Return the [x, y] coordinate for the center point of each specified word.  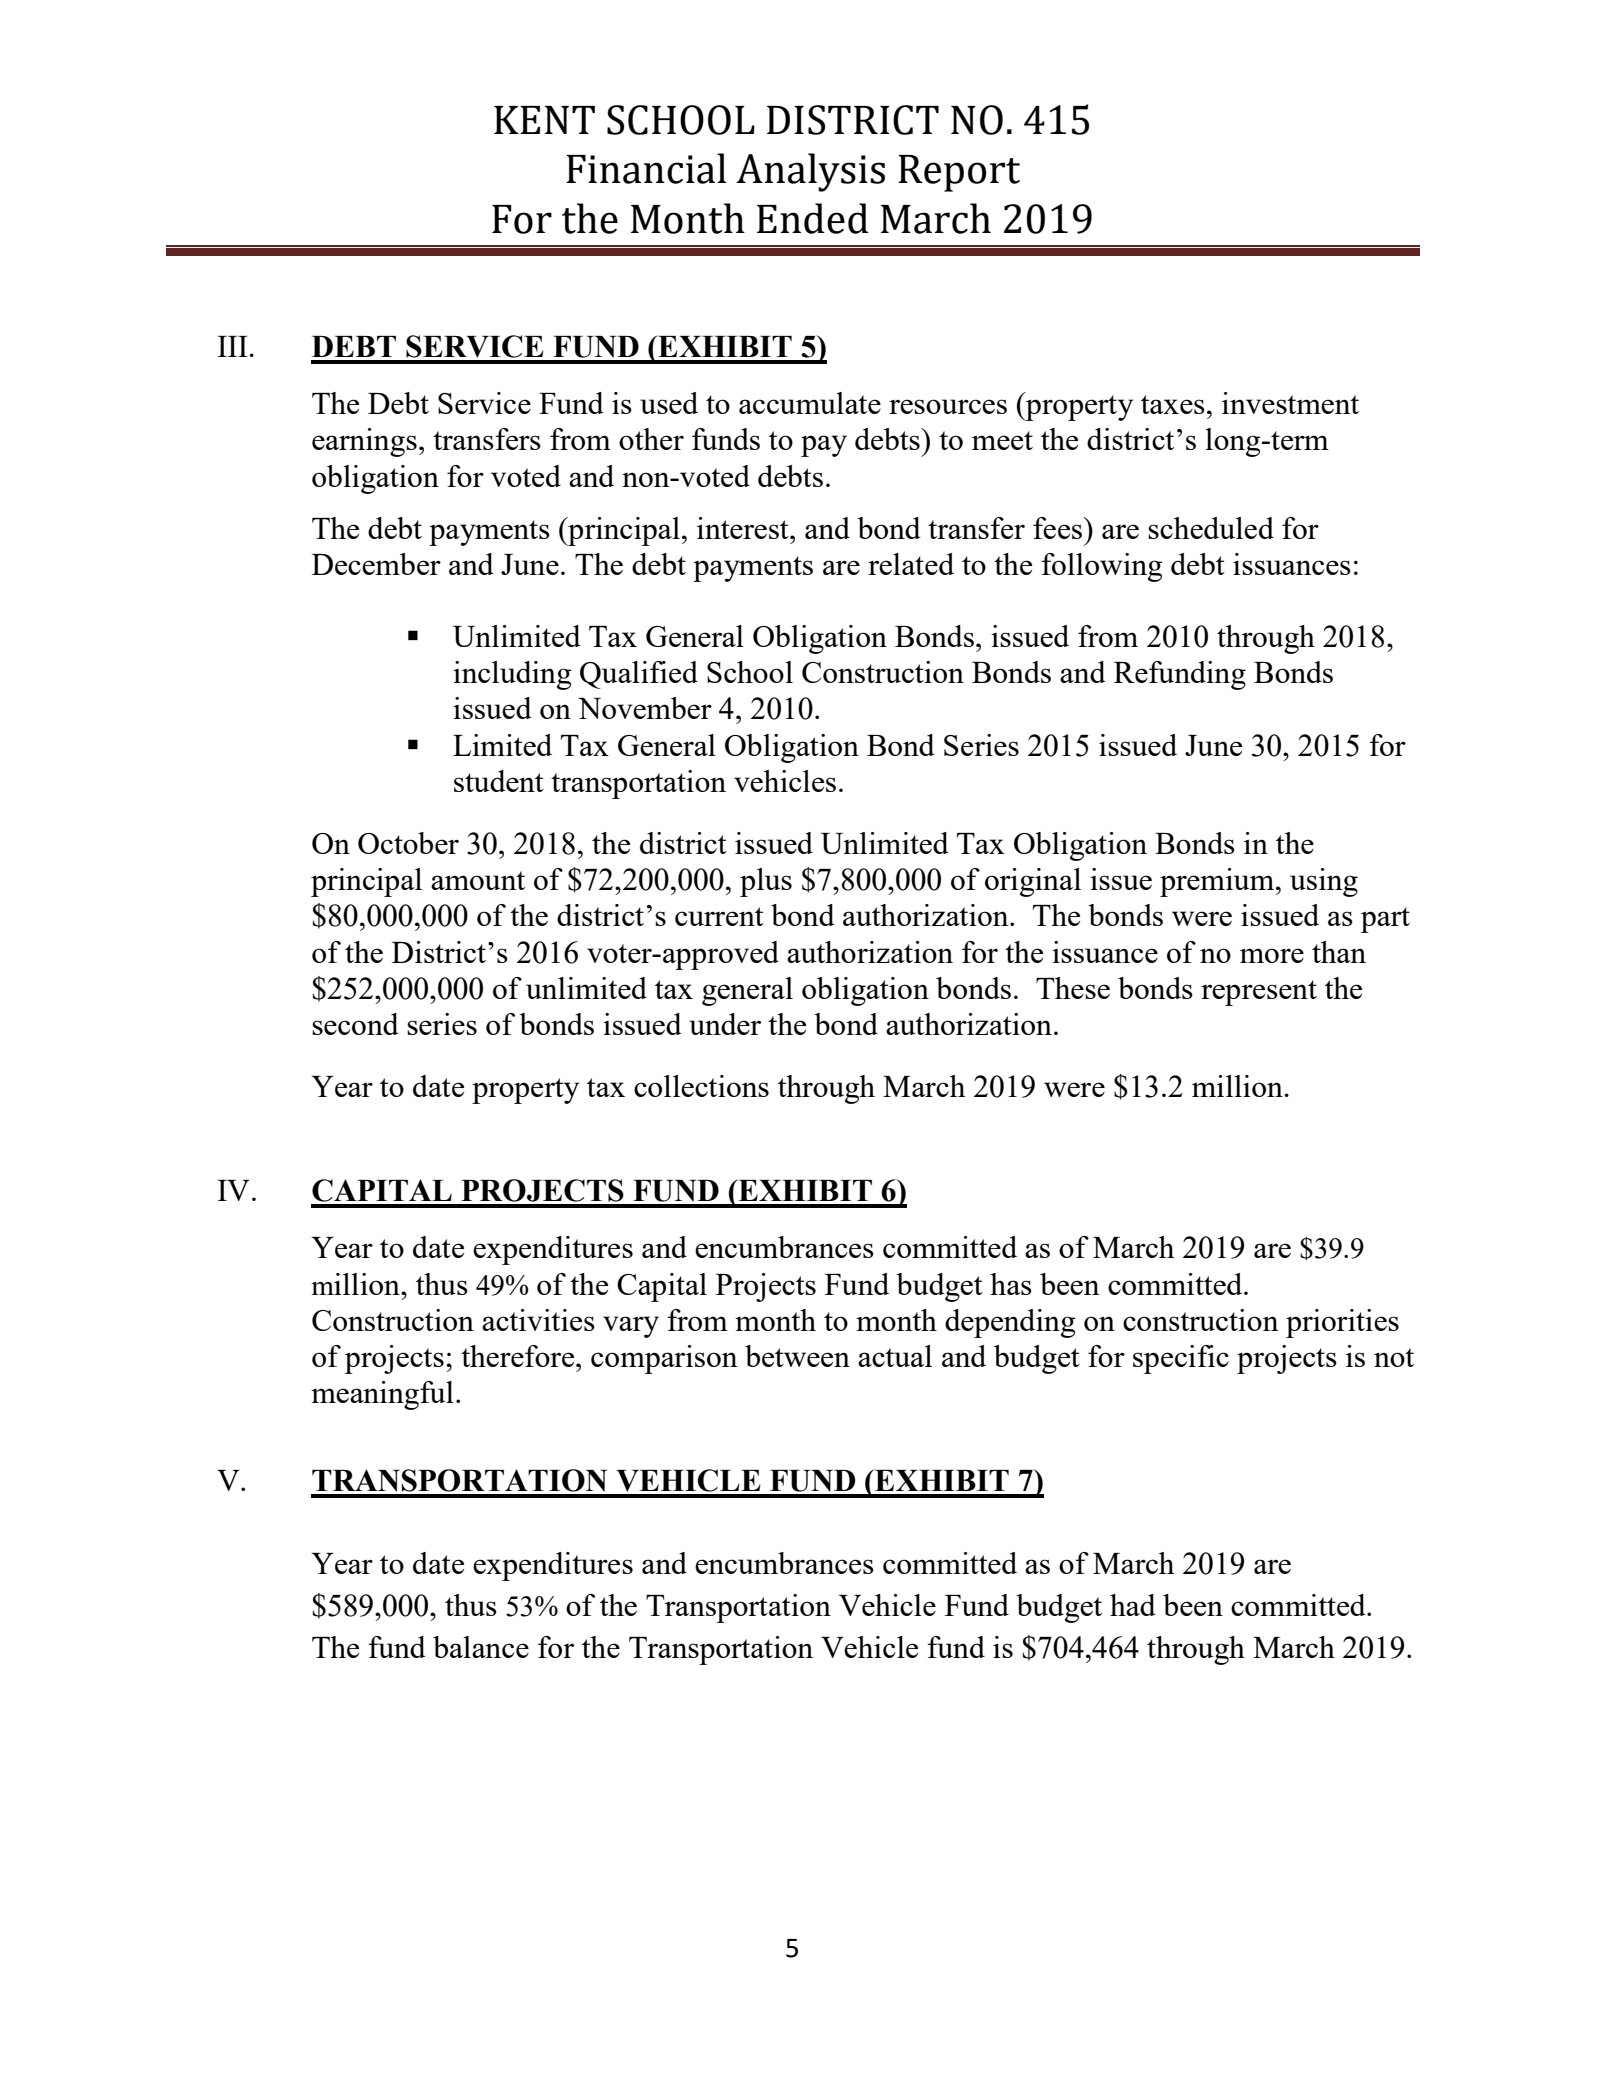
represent [1259, 993]
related [911, 564]
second [355, 1024]
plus [766, 882]
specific [1181, 1359]
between [797, 1356]
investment [1290, 403]
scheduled [1211, 528]
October [408, 843]
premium [1218, 882]
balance [481, 1647]
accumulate [810, 403]
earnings [364, 442]
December [376, 564]
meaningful [382, 1395]
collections [701, 1086]
